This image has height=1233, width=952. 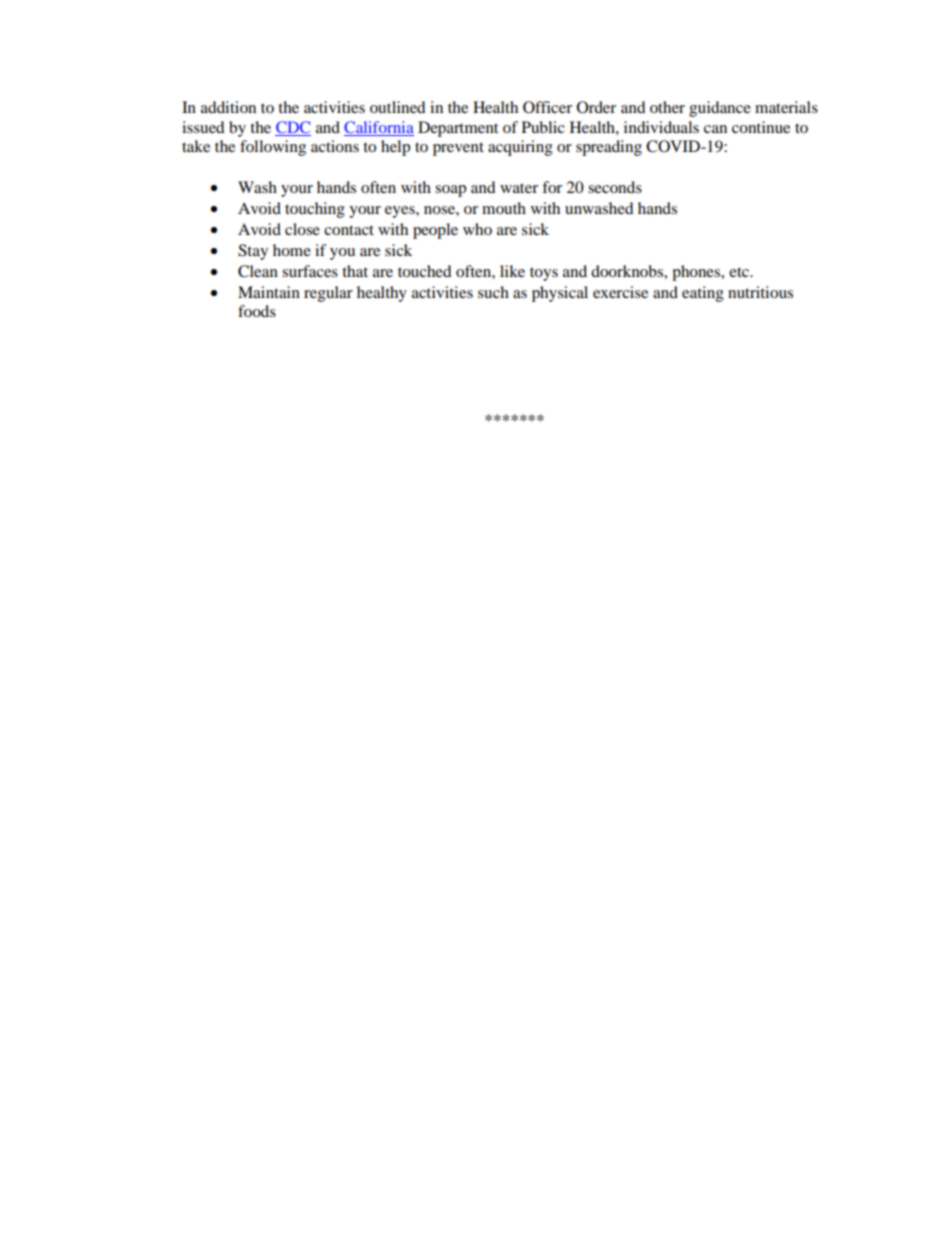 I want to click on Officer, so click(x=547, y=107).
